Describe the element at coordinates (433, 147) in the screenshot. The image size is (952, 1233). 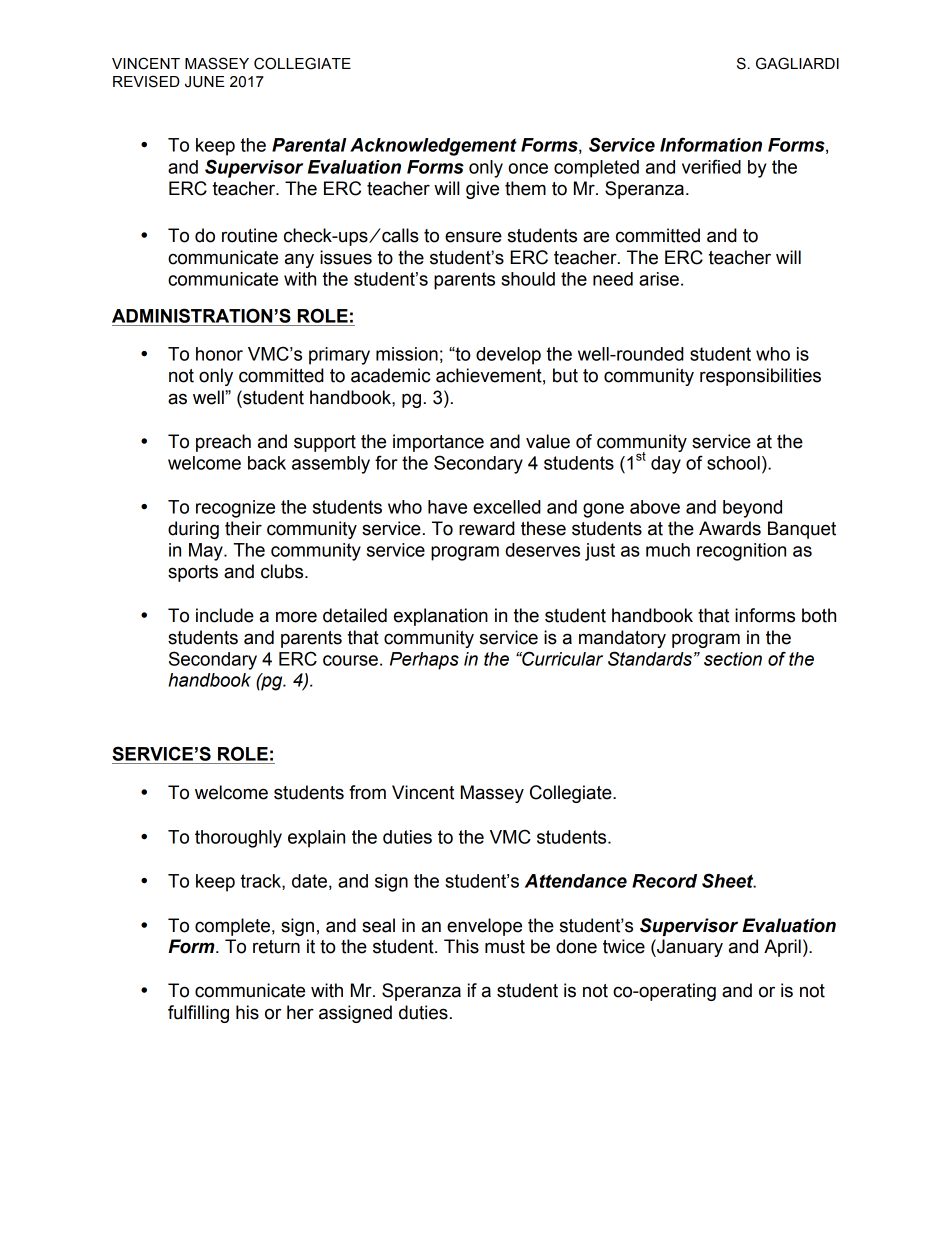
I see `Acknowledgement` at that location.
